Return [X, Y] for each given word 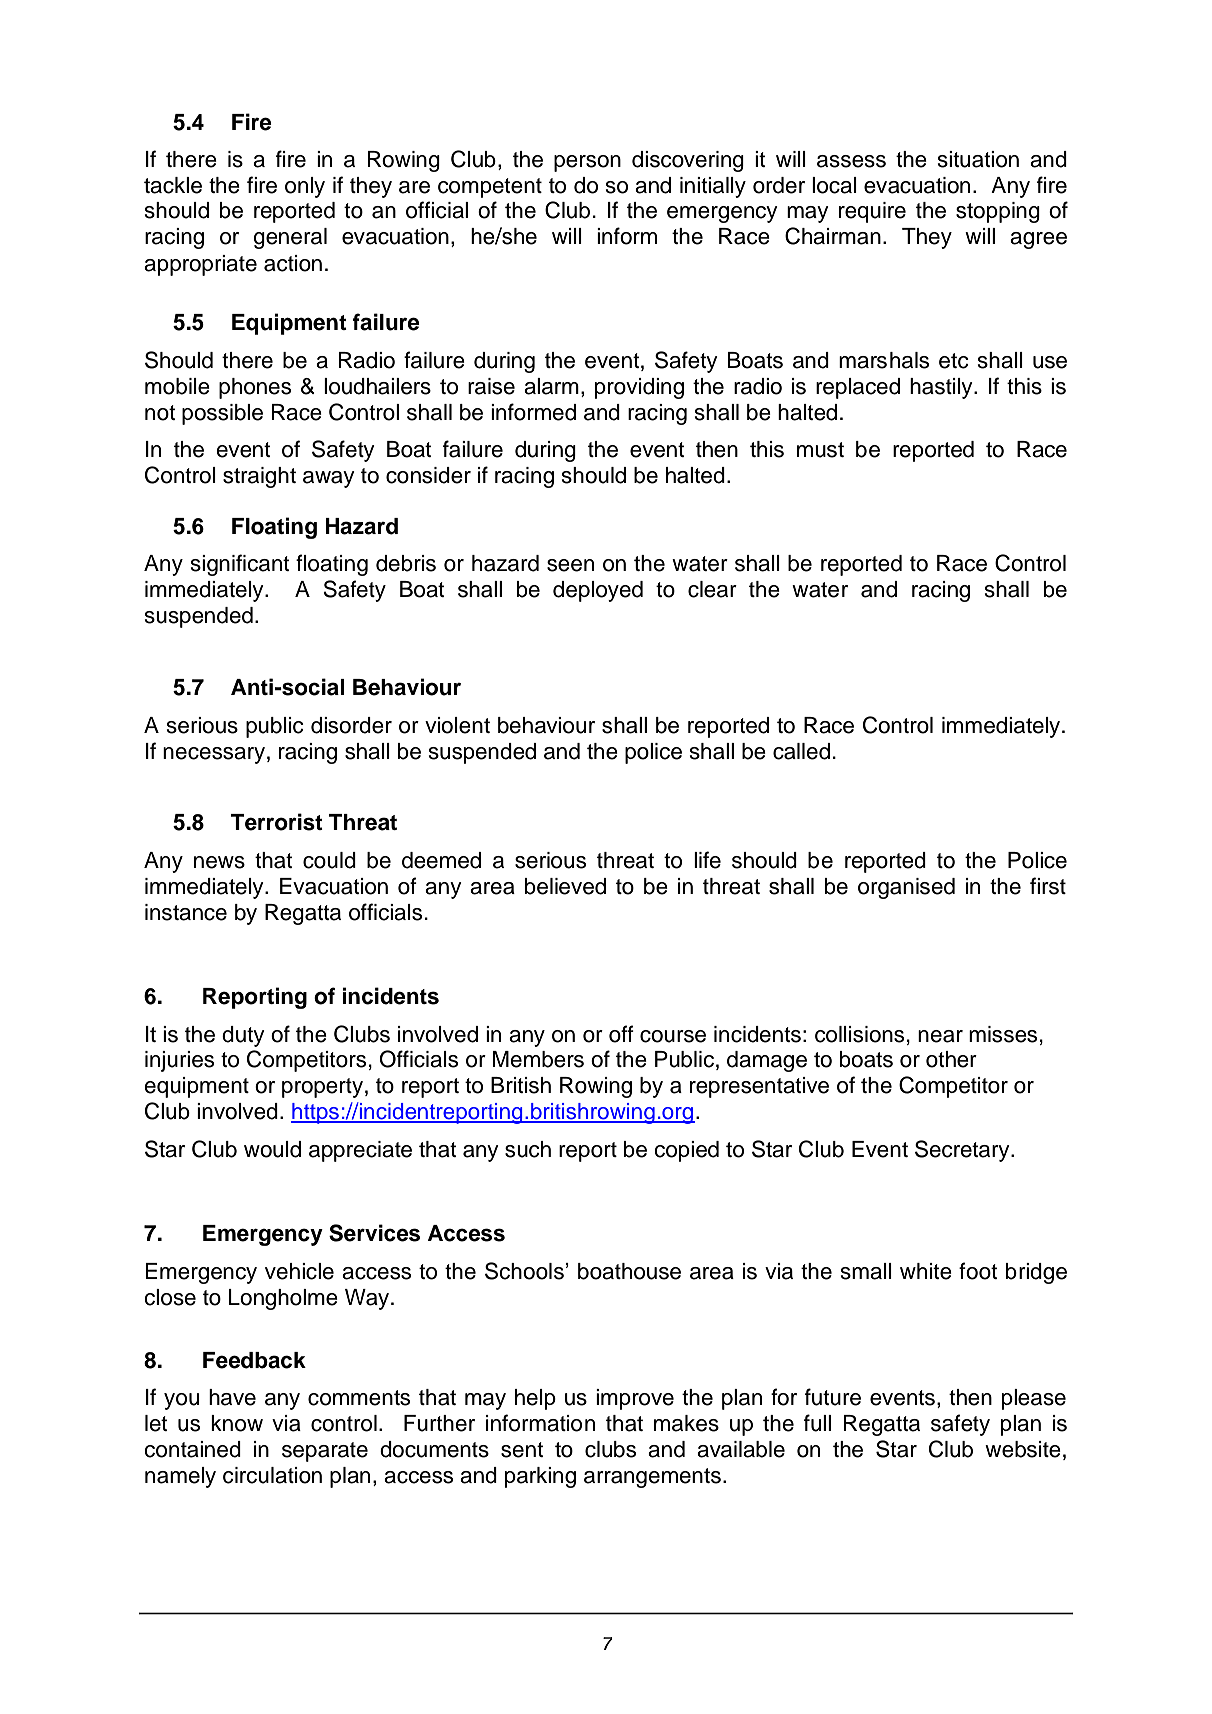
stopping [998, 212]
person [587, 163]
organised [906, 888]
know [237, 1423]
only [305, 187]
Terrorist [277, 822]
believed [565, 886]
